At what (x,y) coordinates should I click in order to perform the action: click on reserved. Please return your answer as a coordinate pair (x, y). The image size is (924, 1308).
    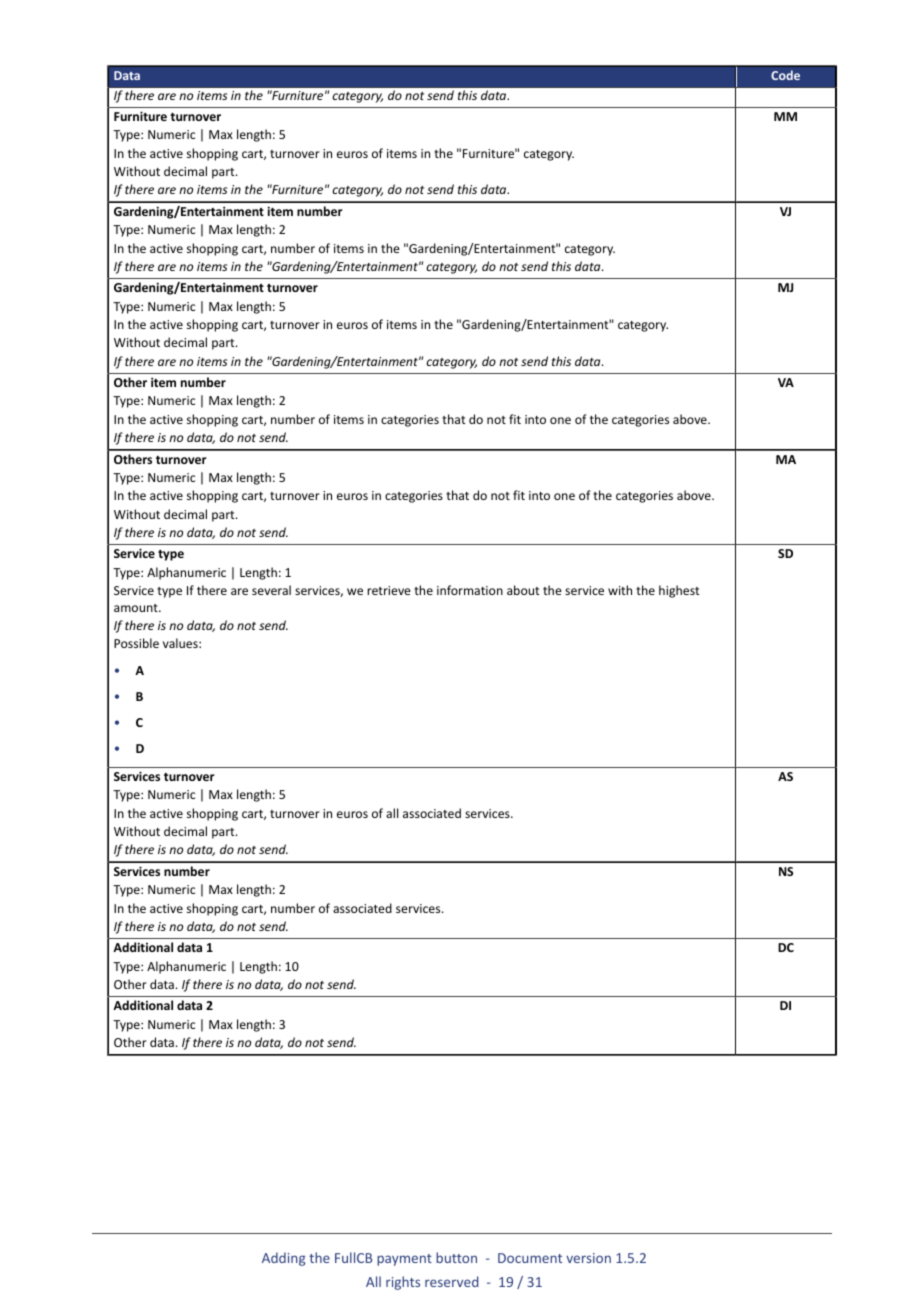
    Looking at the image, I should click on (451, 1281).
